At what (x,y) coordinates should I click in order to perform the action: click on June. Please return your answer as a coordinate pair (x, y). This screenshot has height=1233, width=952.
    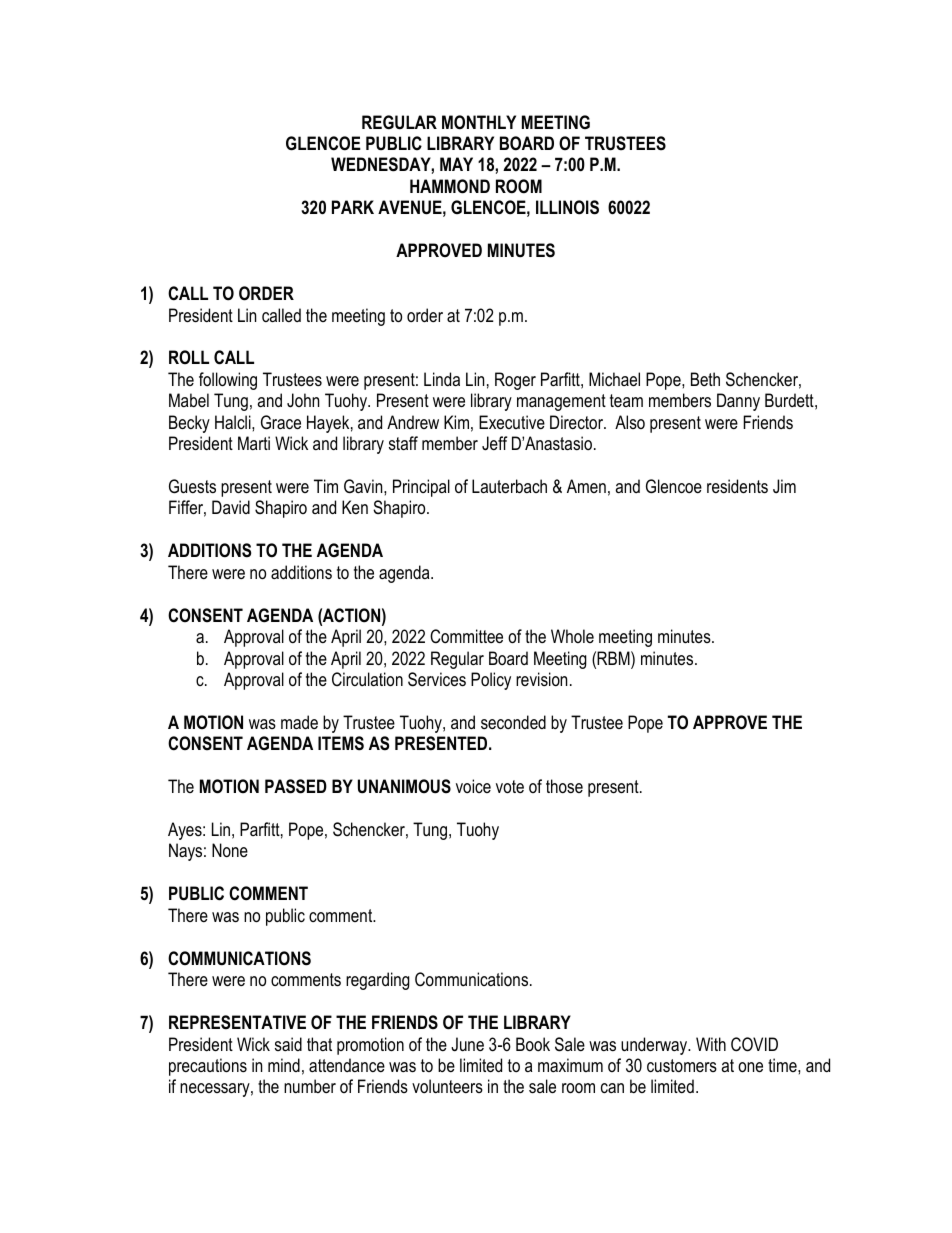
    Looking at the image, I should click on (467, 1044).
